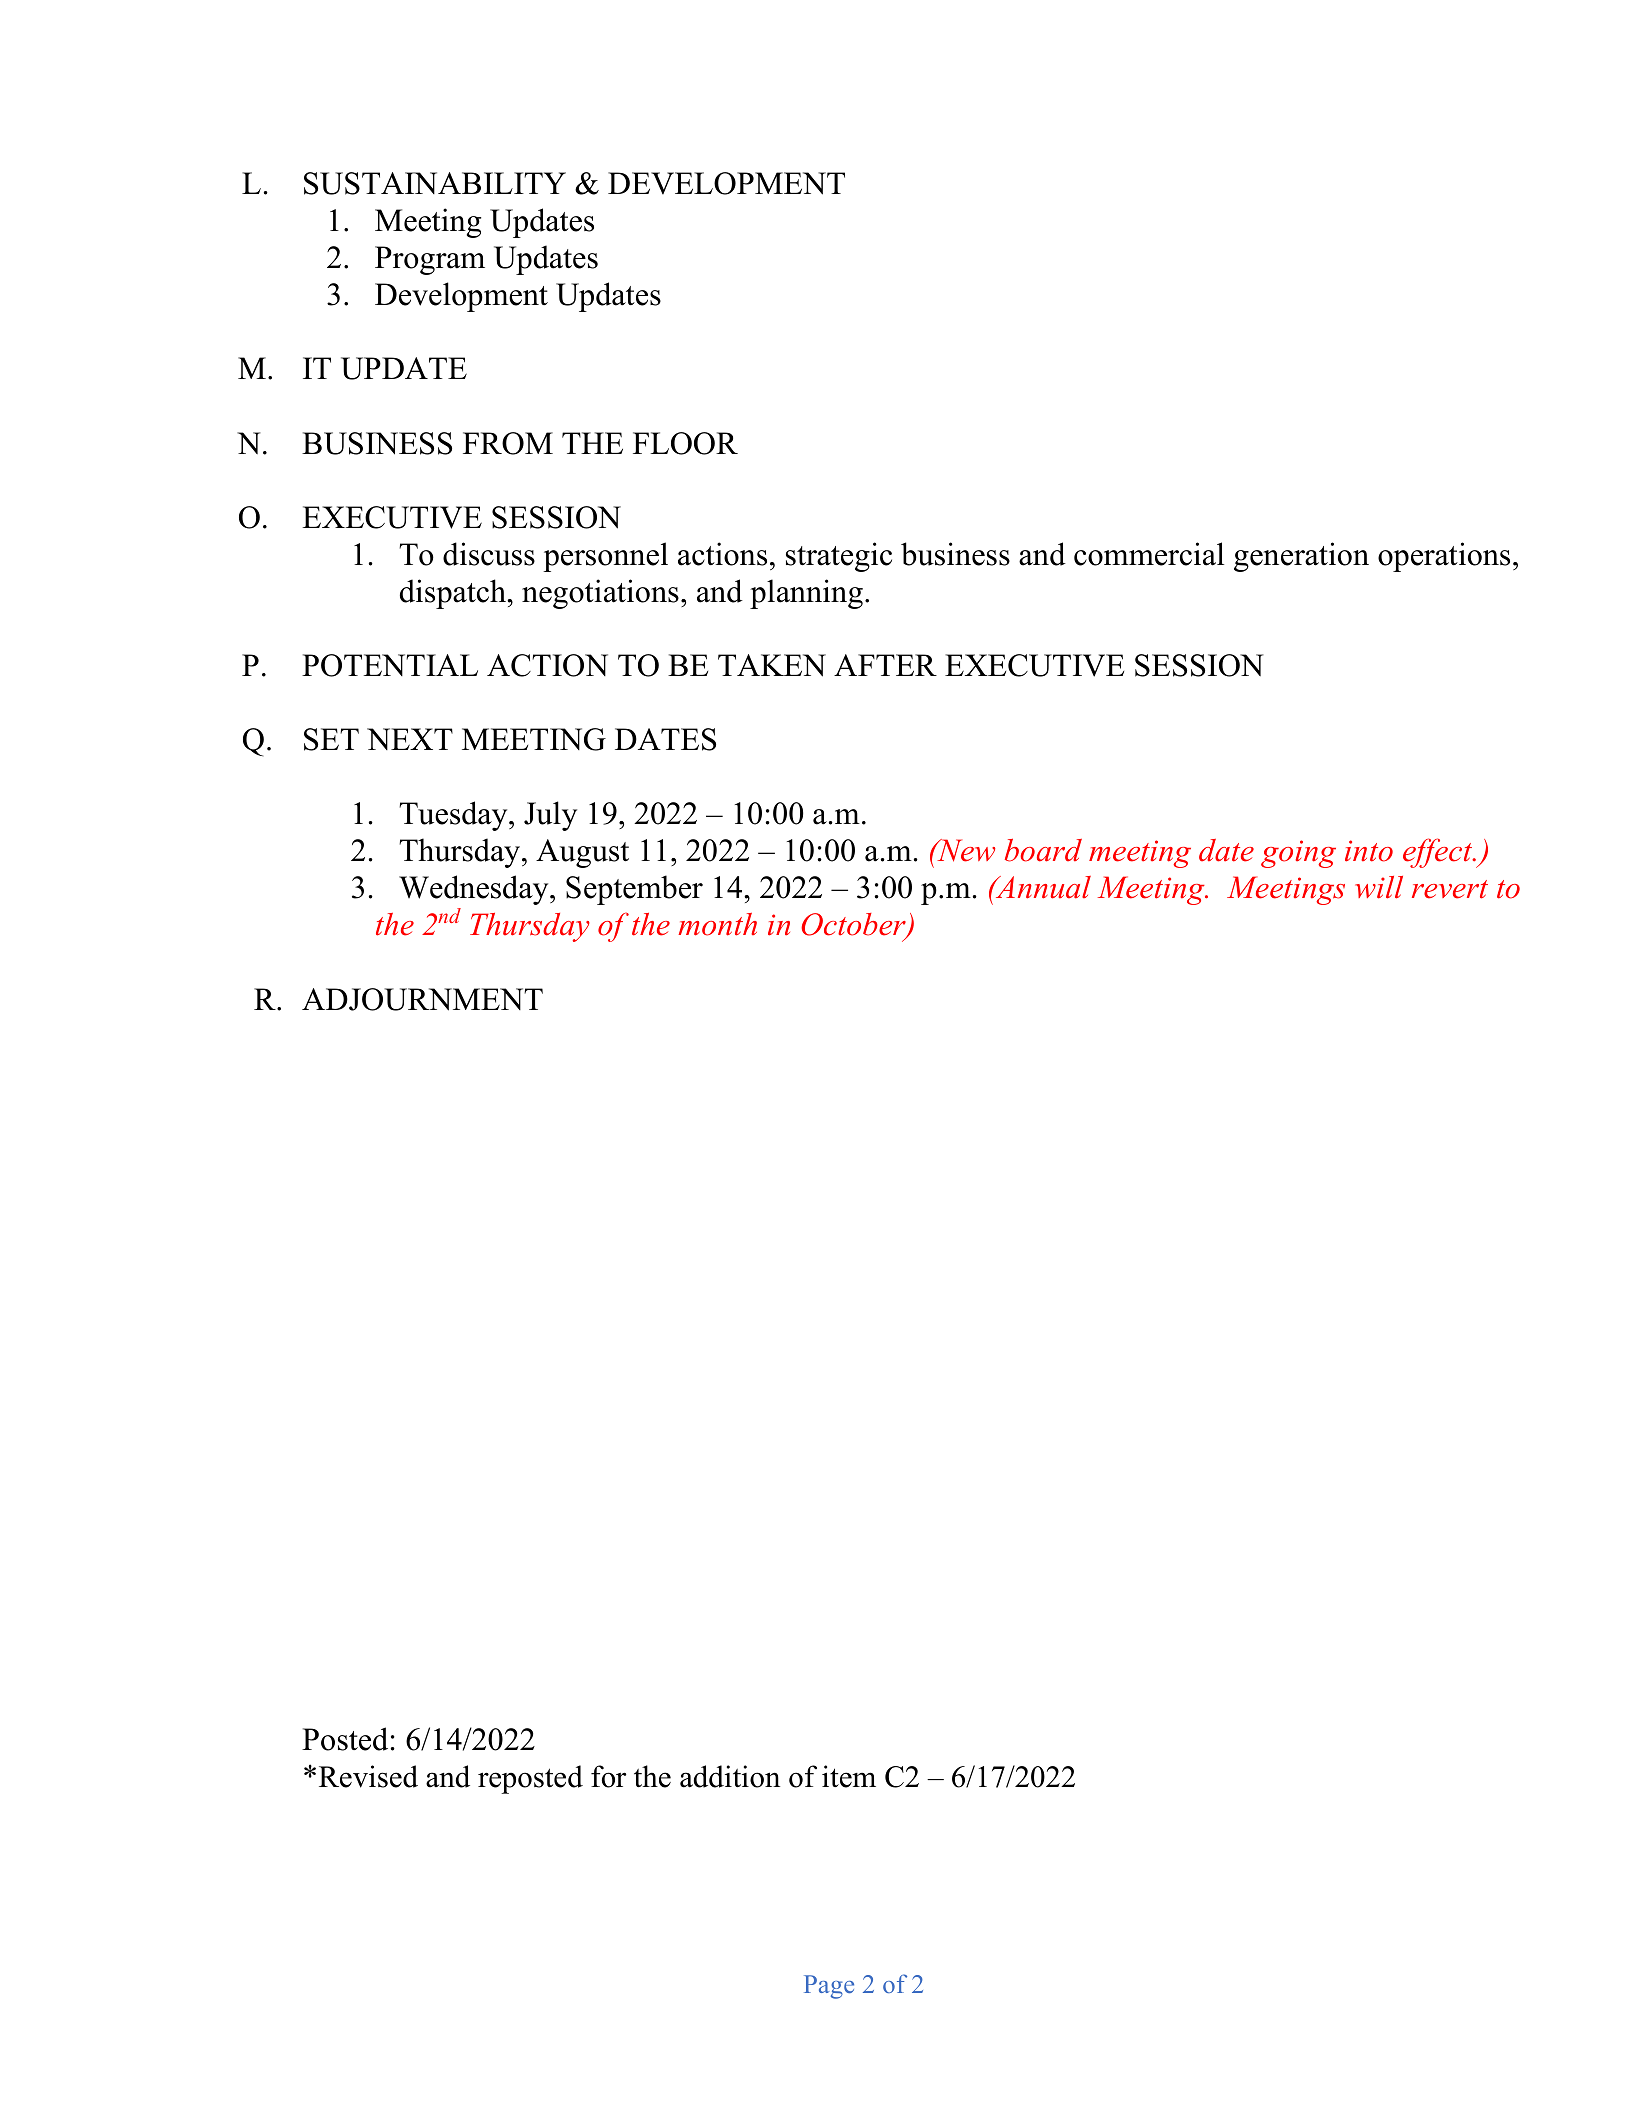 The image size is (1643, 2127). I want to click on item, so click(849, 1776).
